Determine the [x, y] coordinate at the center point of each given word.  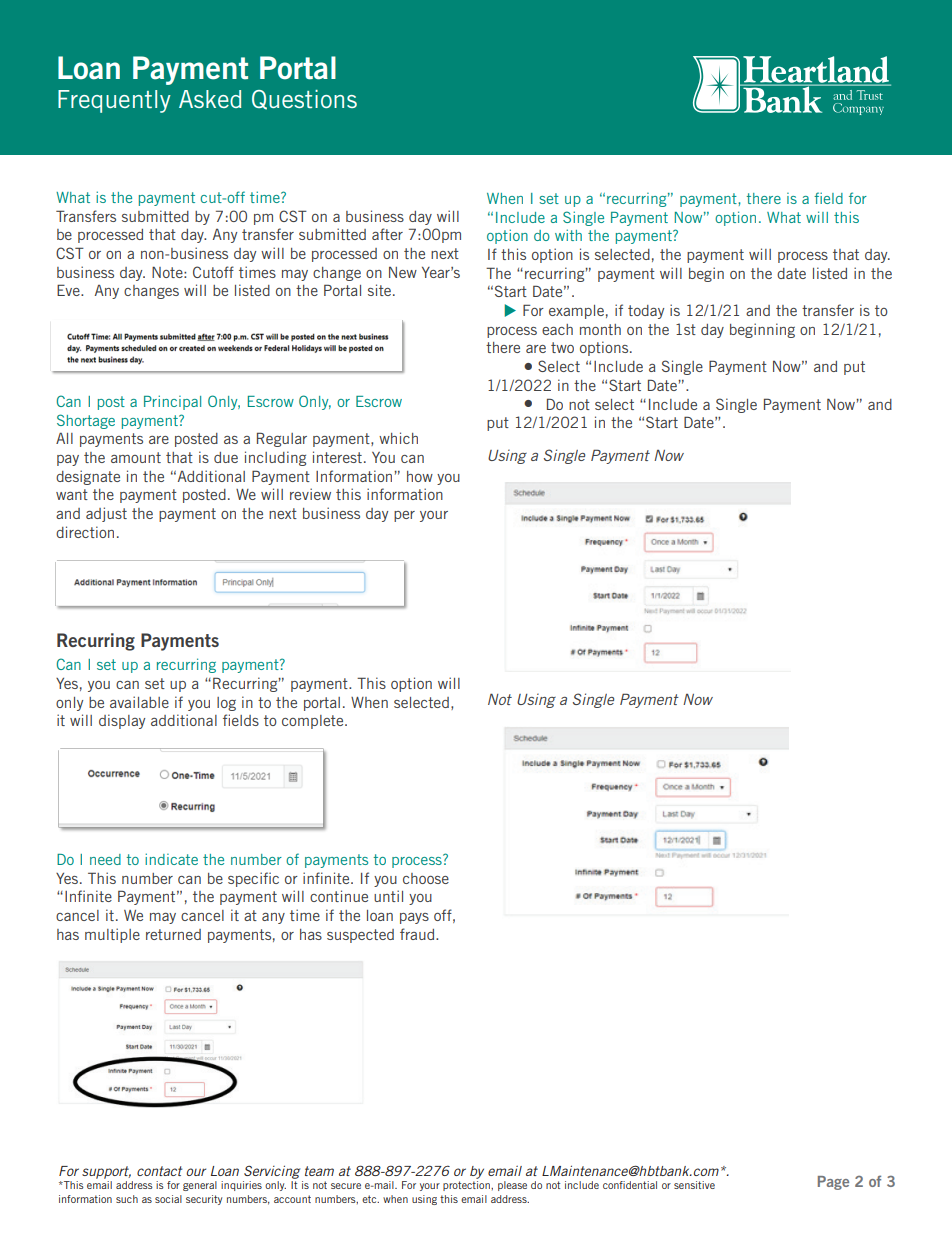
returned [173, 934]
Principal [172, 402]
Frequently [114, 101]
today [646, 312]
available [139, 702]
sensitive [694, 1185]
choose [426, 878]
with [568, 235]
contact [159, 1171]
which [398, 438]
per [404, 516]
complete [314, 722]
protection [467, 1186]
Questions [304, 100]
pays [414, 918]
